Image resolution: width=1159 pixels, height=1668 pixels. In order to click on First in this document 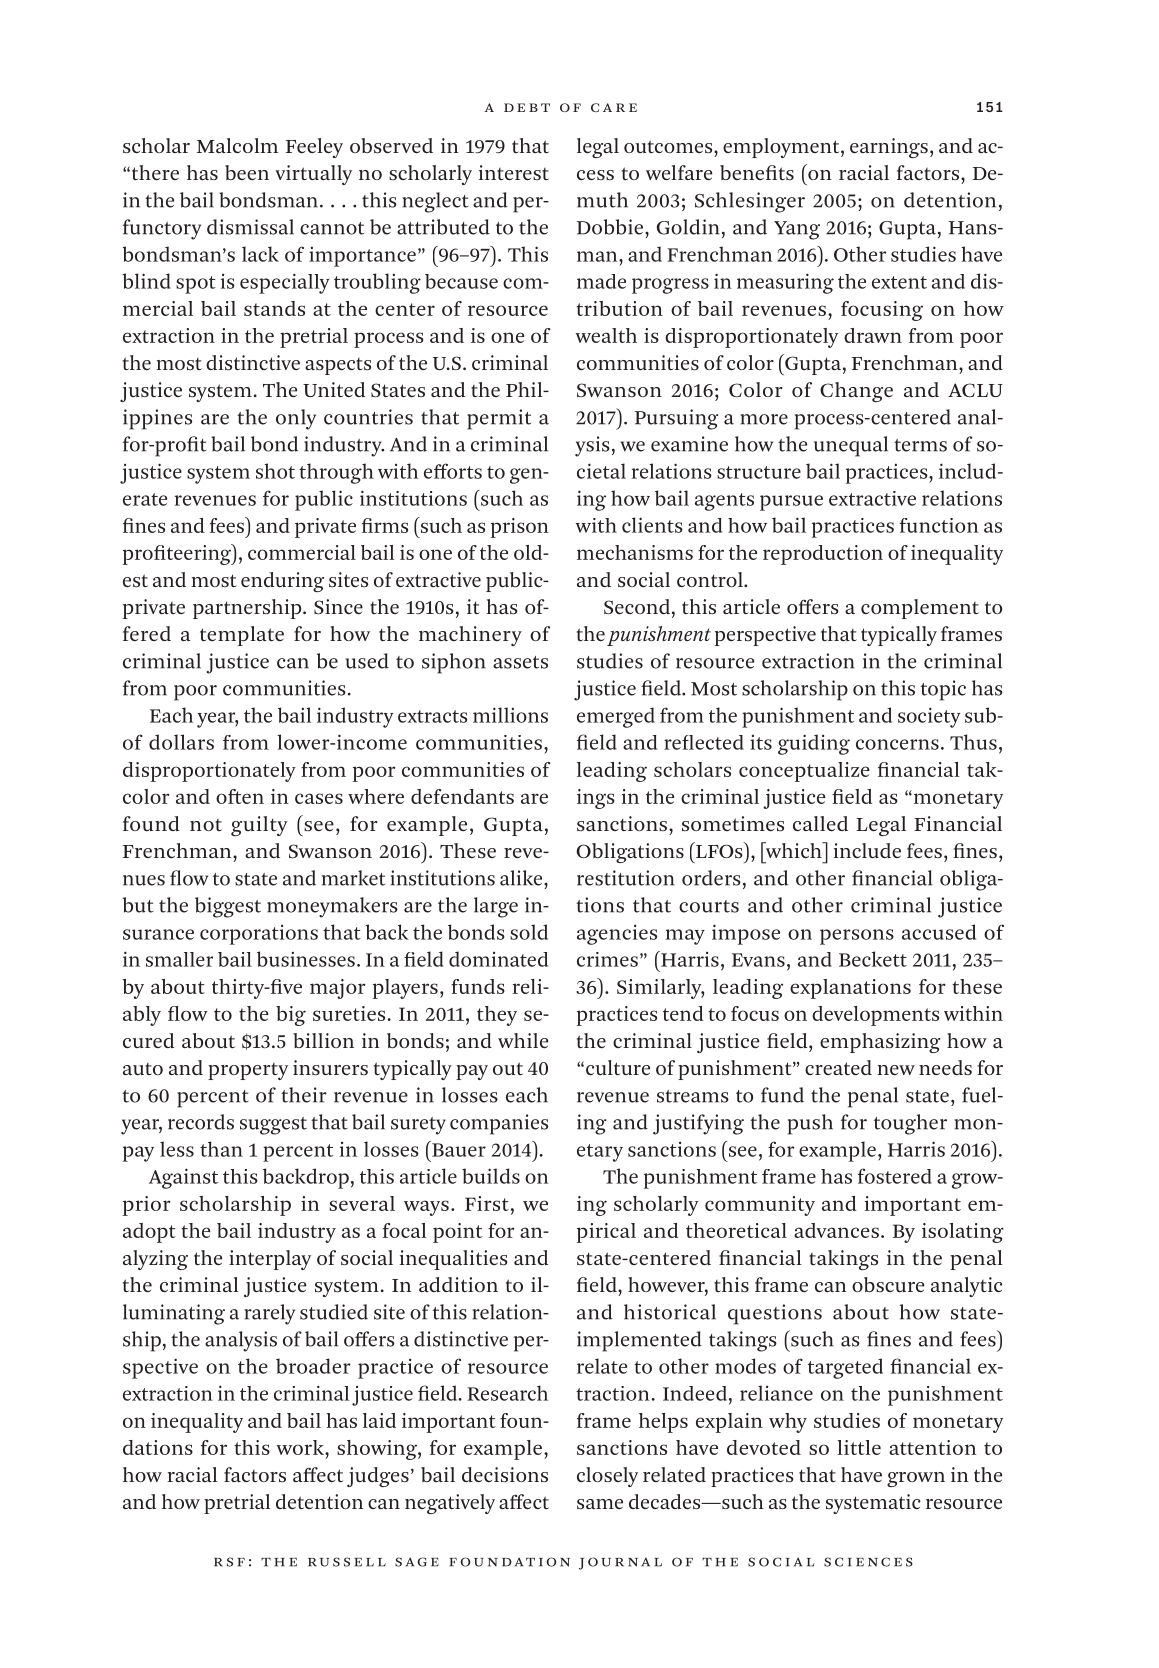, I will do `click(487, 1203)`.
